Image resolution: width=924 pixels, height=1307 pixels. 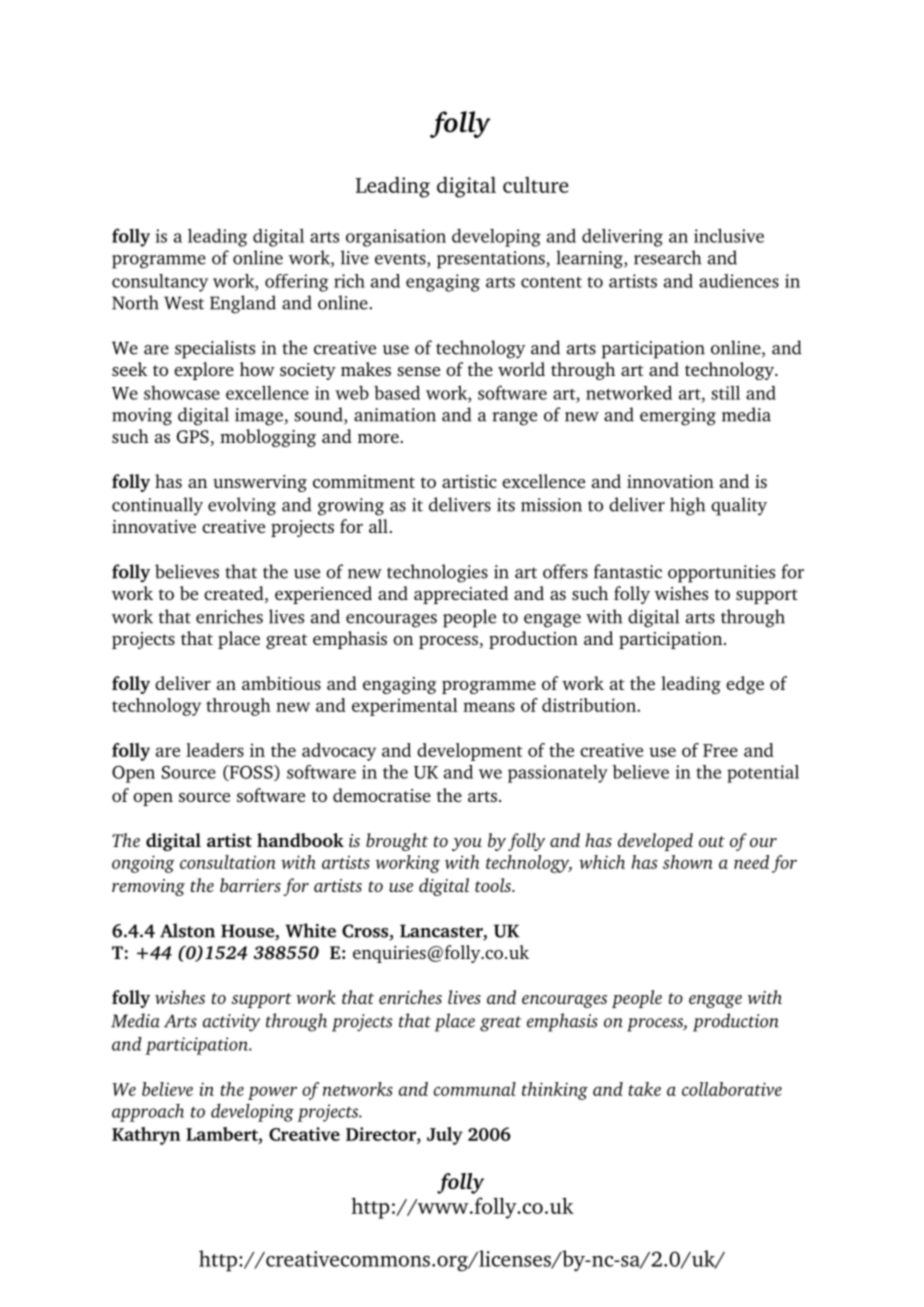 What do you see at coordinates (475, 1089) in the page?
I see `communal` at bounding box center [475, 1089].
